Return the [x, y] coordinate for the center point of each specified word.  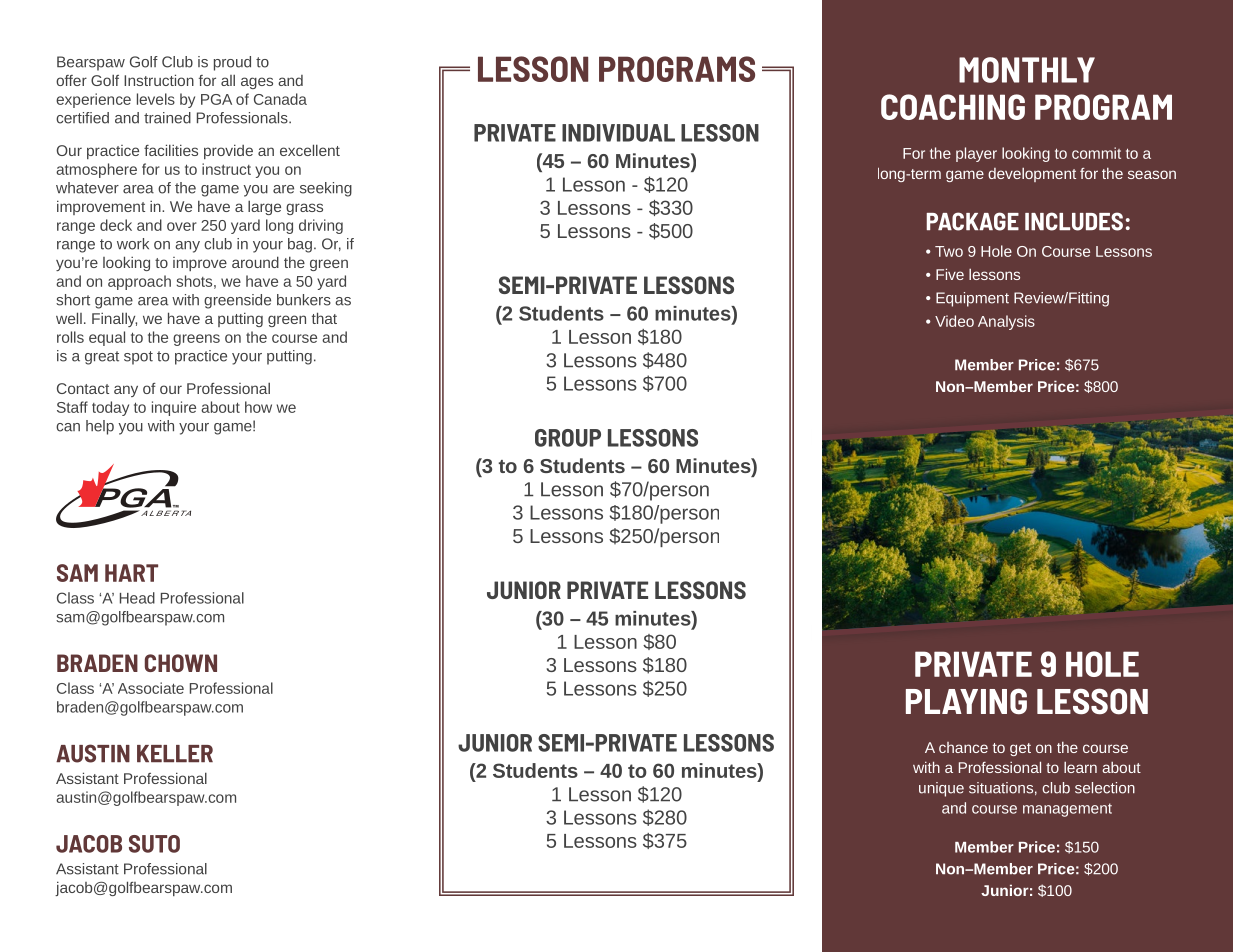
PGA [216, 99]
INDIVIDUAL [618, 133]
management [1067, 810]
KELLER [175, 753]
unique [941, 789]
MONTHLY [1027, 70]
